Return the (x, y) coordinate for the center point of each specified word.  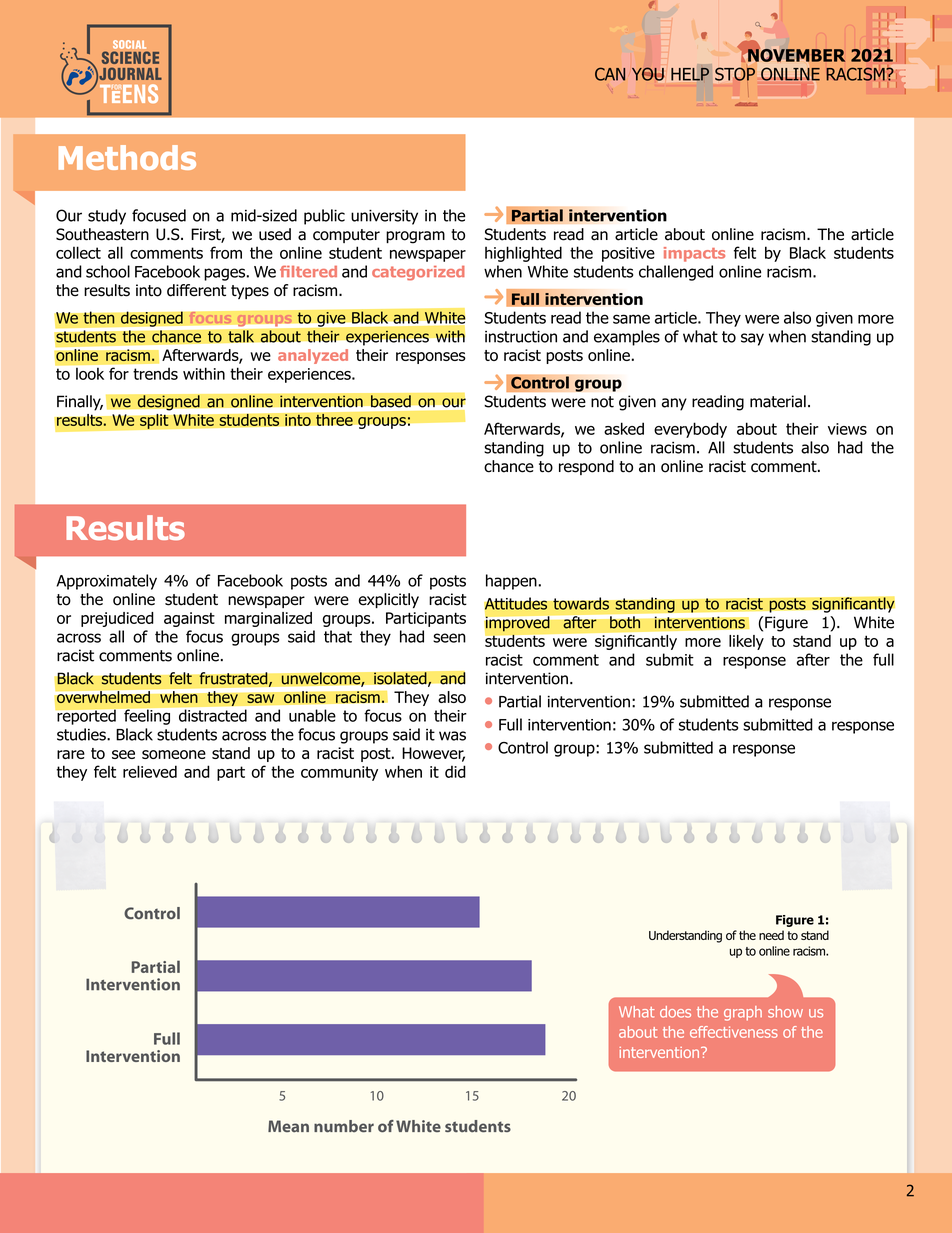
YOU (648, 74)
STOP (735, 74)
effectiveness (734, 1032)
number (344, 1126)
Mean (288, 1126)
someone (174, 754)
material (778, 401)
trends (155, 373)
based (391, 401)
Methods (127, 157)
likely (746, 642)
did (455, 771)
